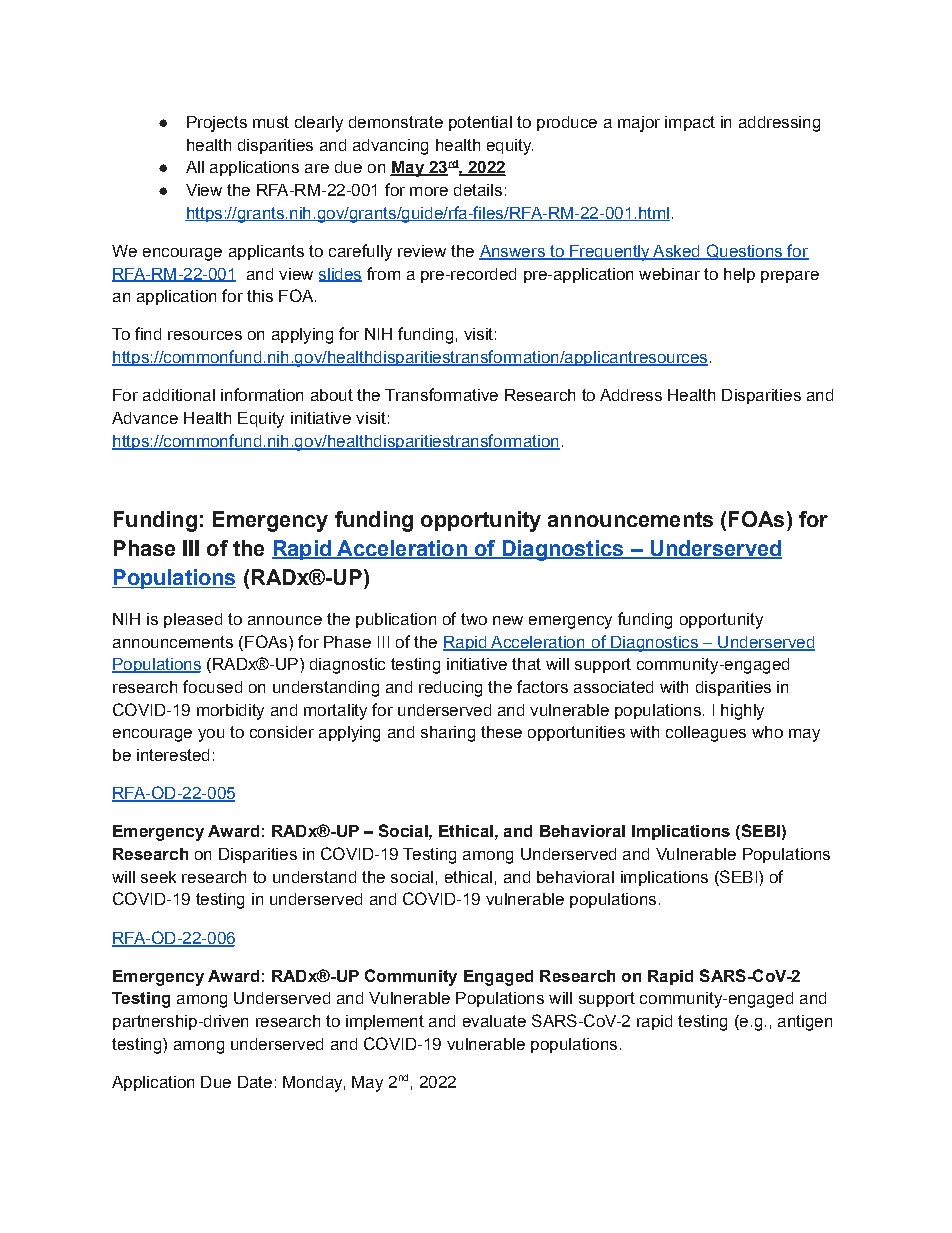  Describe the element at coordinates (255, 1082) in the screenshot. I see `Date` at that location.
